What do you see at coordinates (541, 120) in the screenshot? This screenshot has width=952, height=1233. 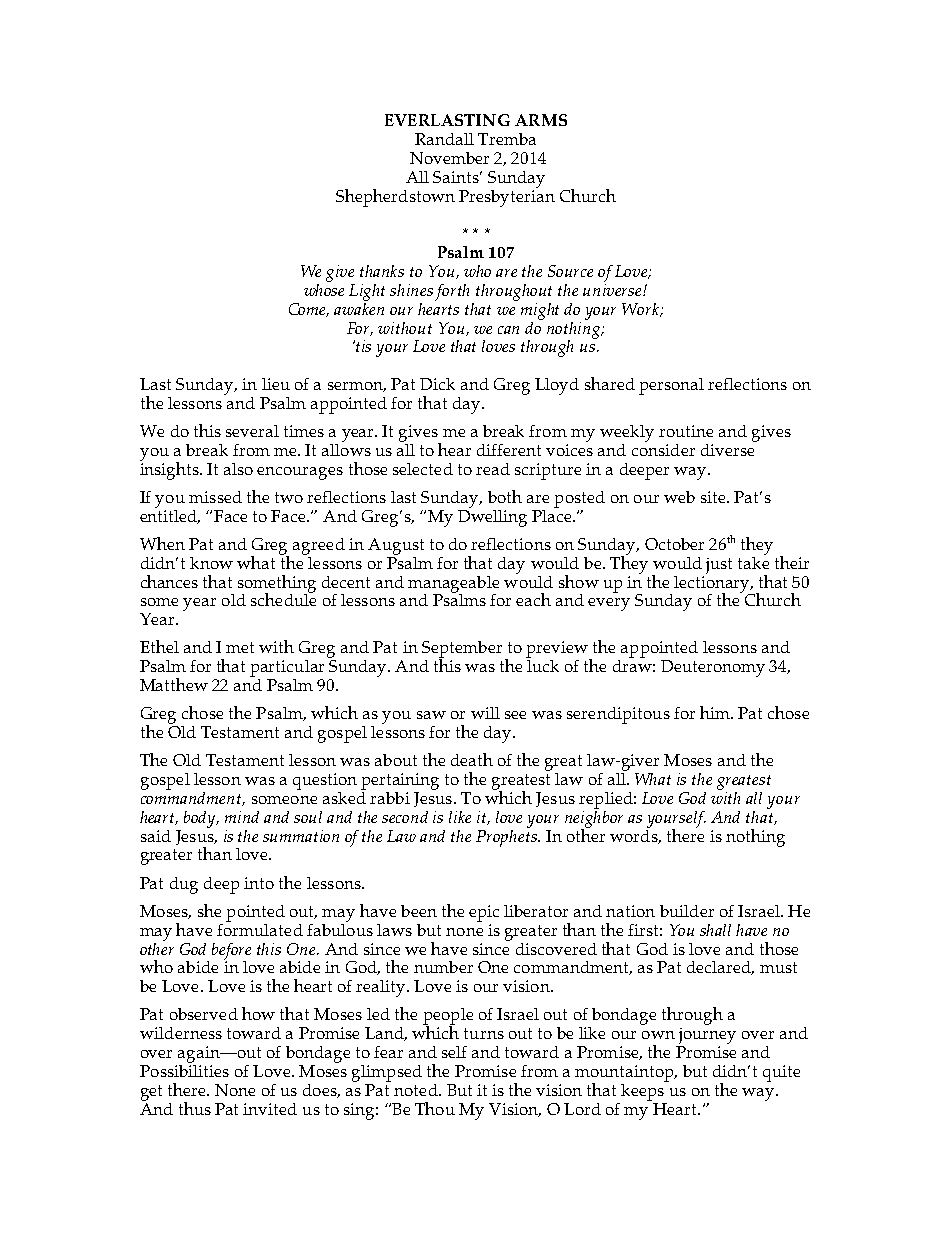 I see `ARMS` at bounding box center [541, 120].
